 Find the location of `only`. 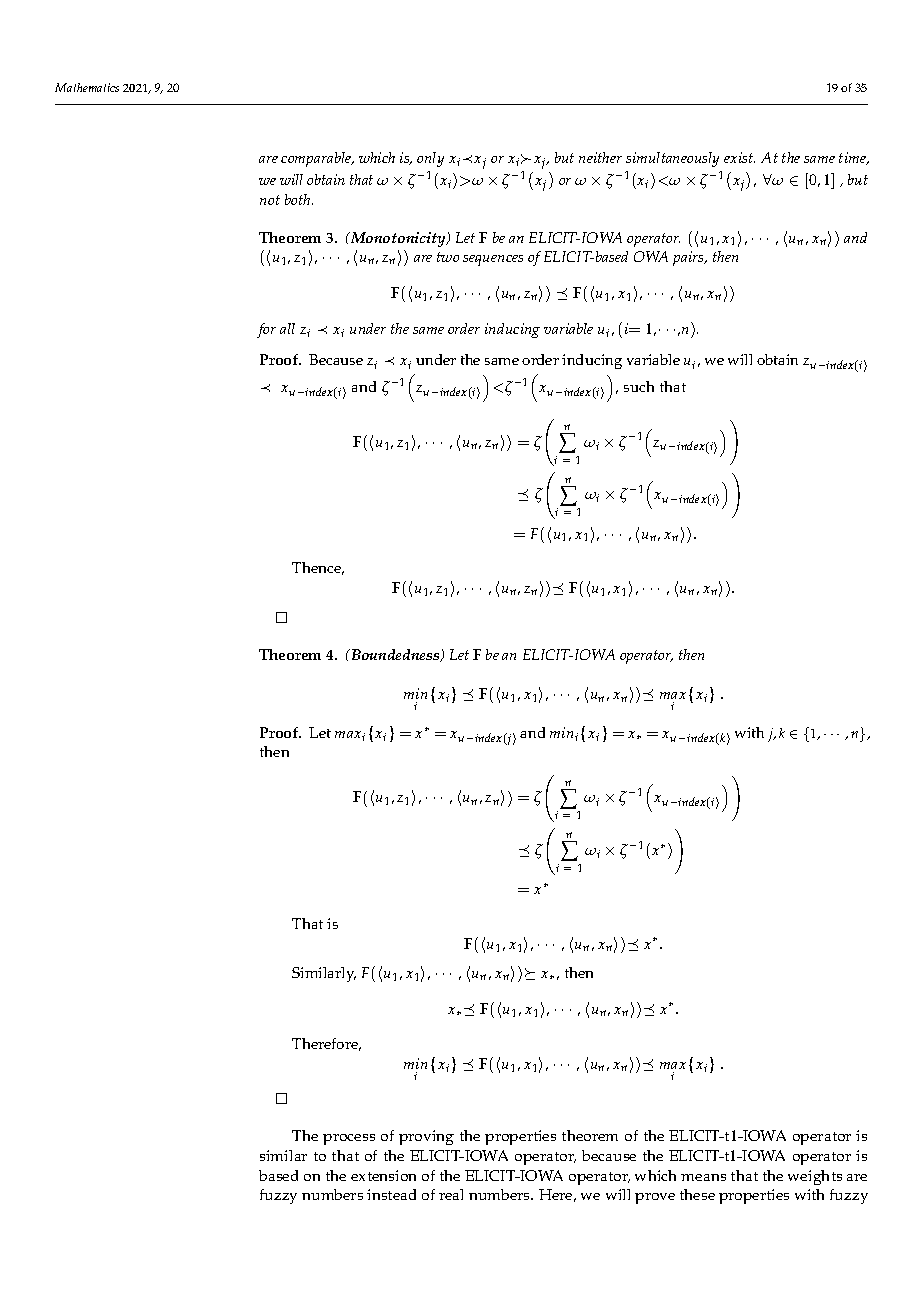

only is located at coordinates (430, 159).
